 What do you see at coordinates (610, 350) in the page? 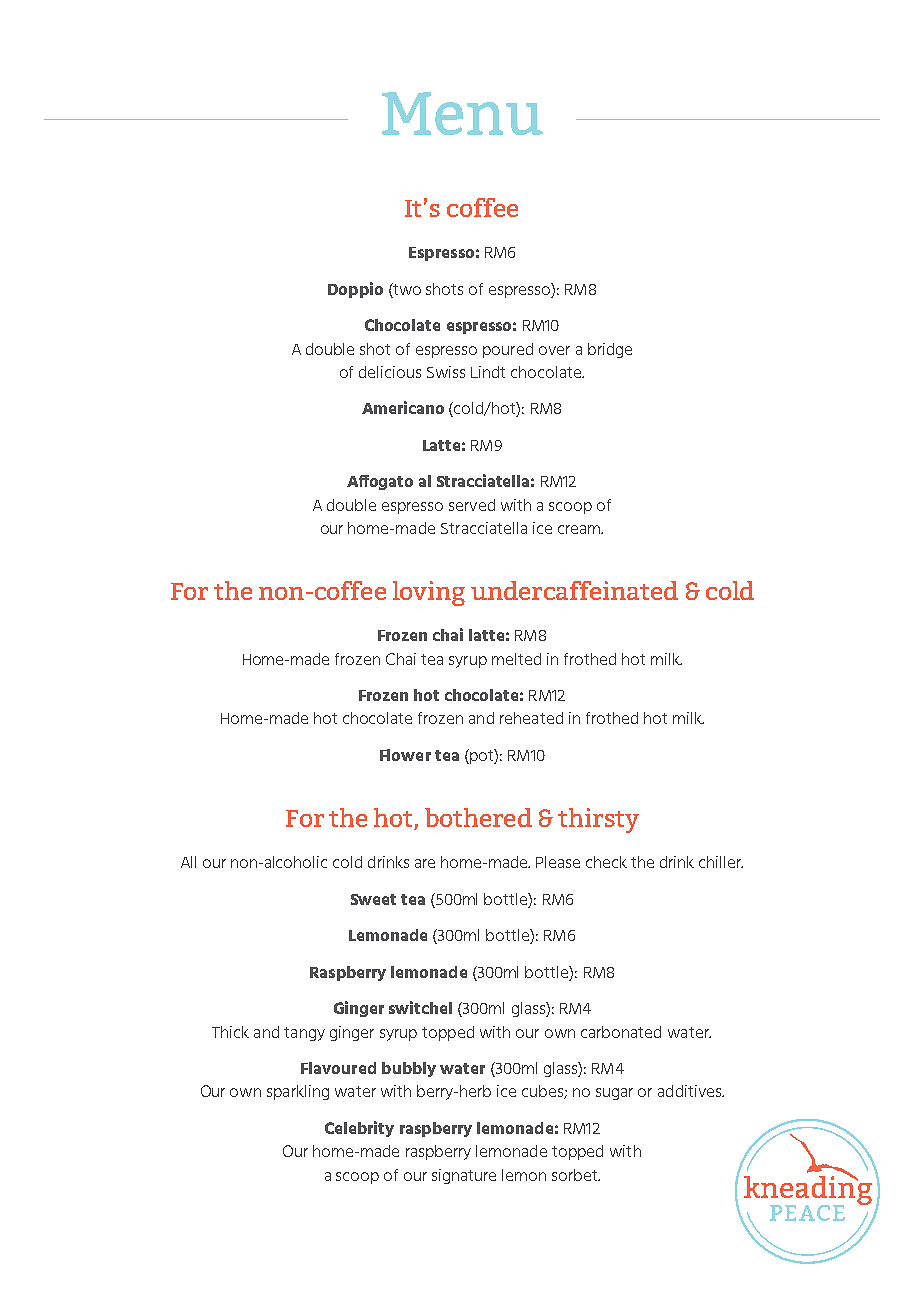
I see `bridge` at bounding box center [610, 350].
